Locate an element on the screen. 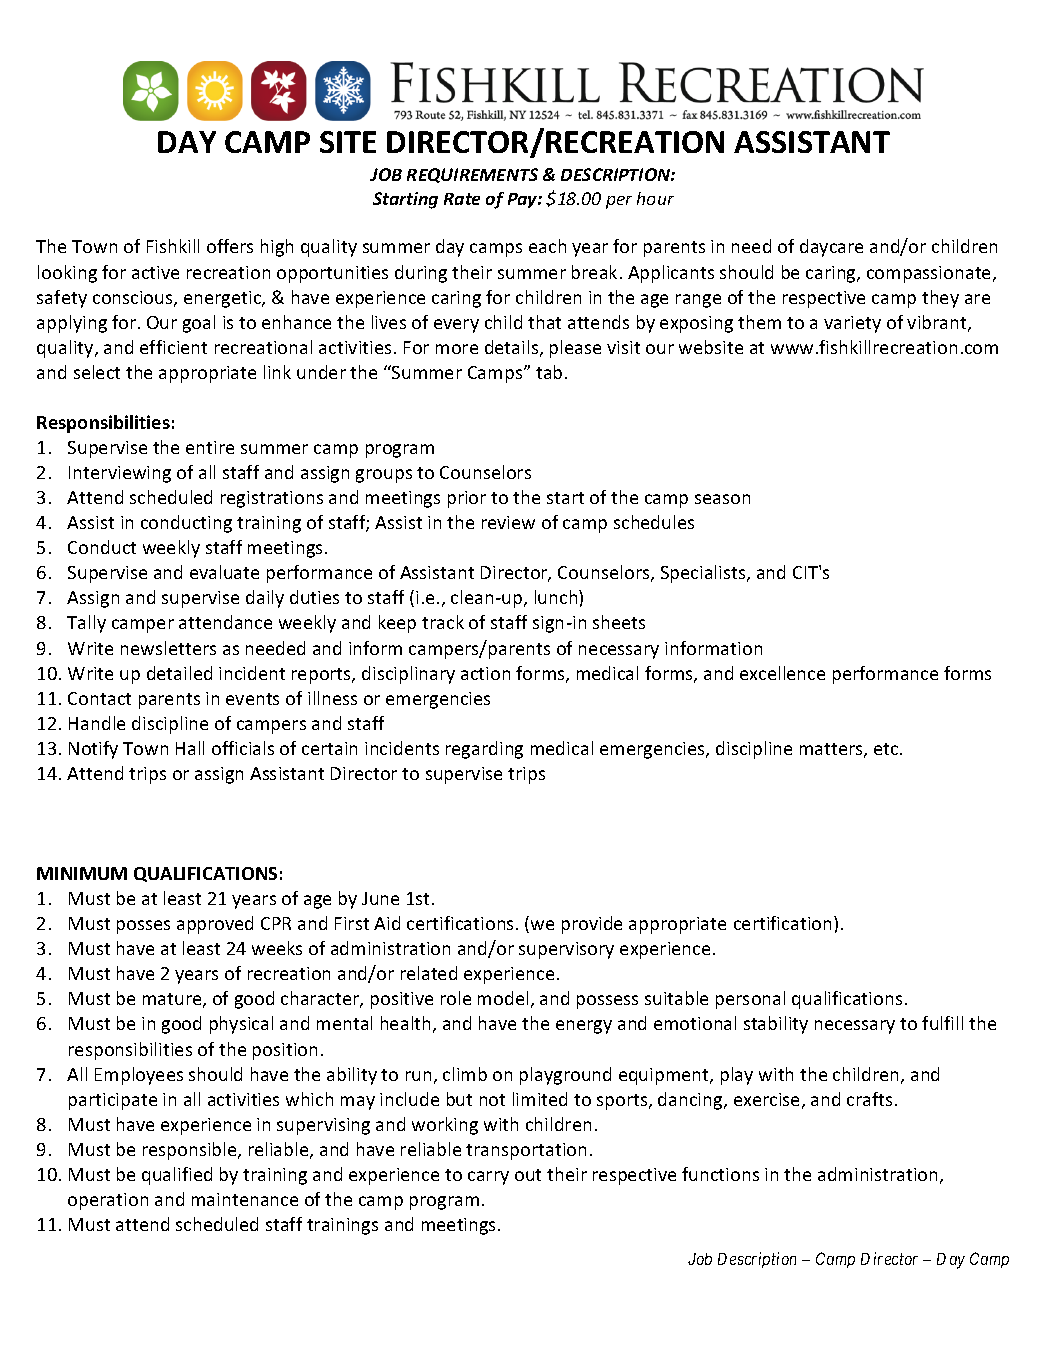 The height and width of the screenshot is (1355, 1047). Rate is located at coordinates (462, 199).
